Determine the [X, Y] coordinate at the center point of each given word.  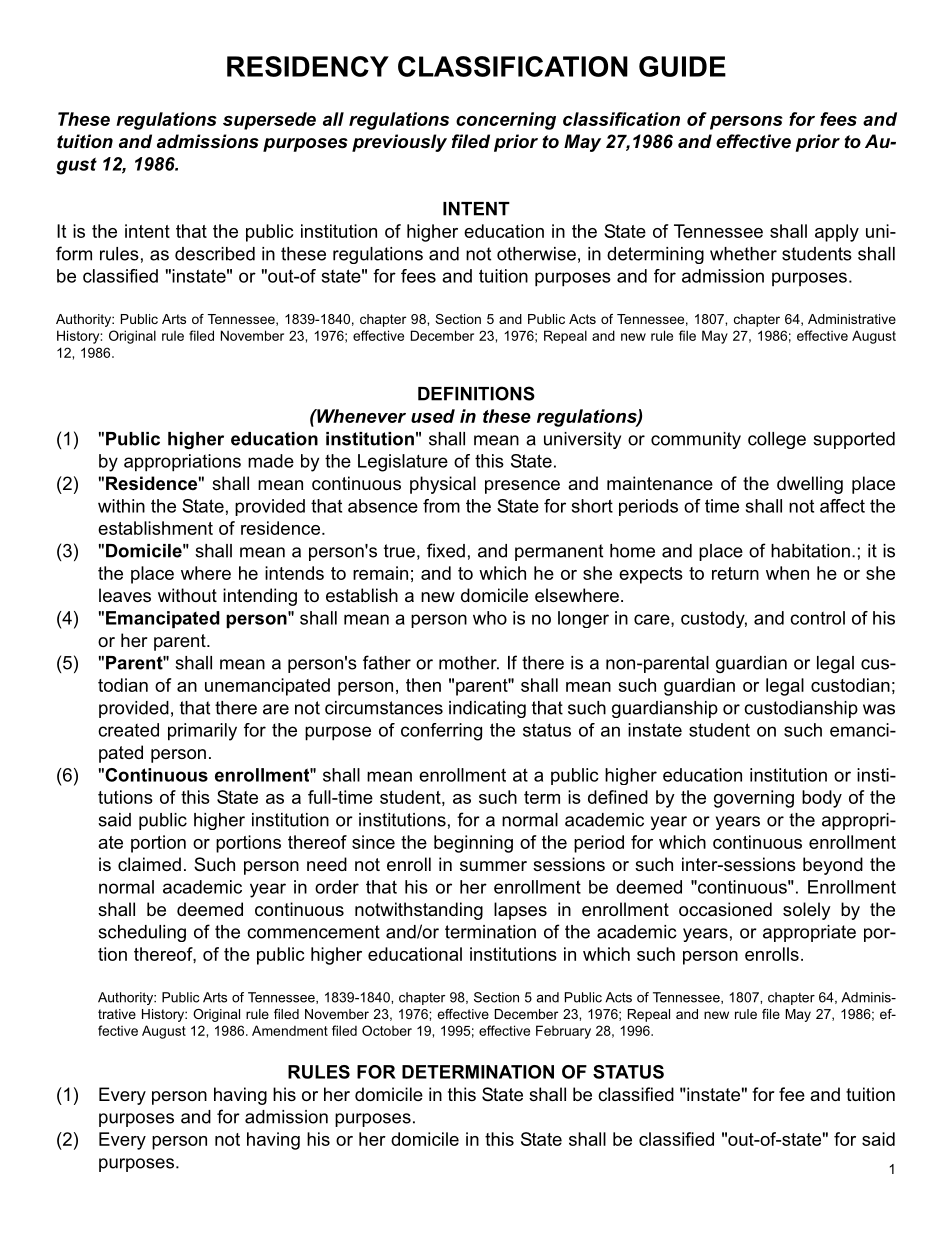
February [563, 1032]
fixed [446, 550]
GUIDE [682, 66]
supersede [269, 121]
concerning [506, 121]
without [187, 595]
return [735, 573]
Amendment [290, 1030]
